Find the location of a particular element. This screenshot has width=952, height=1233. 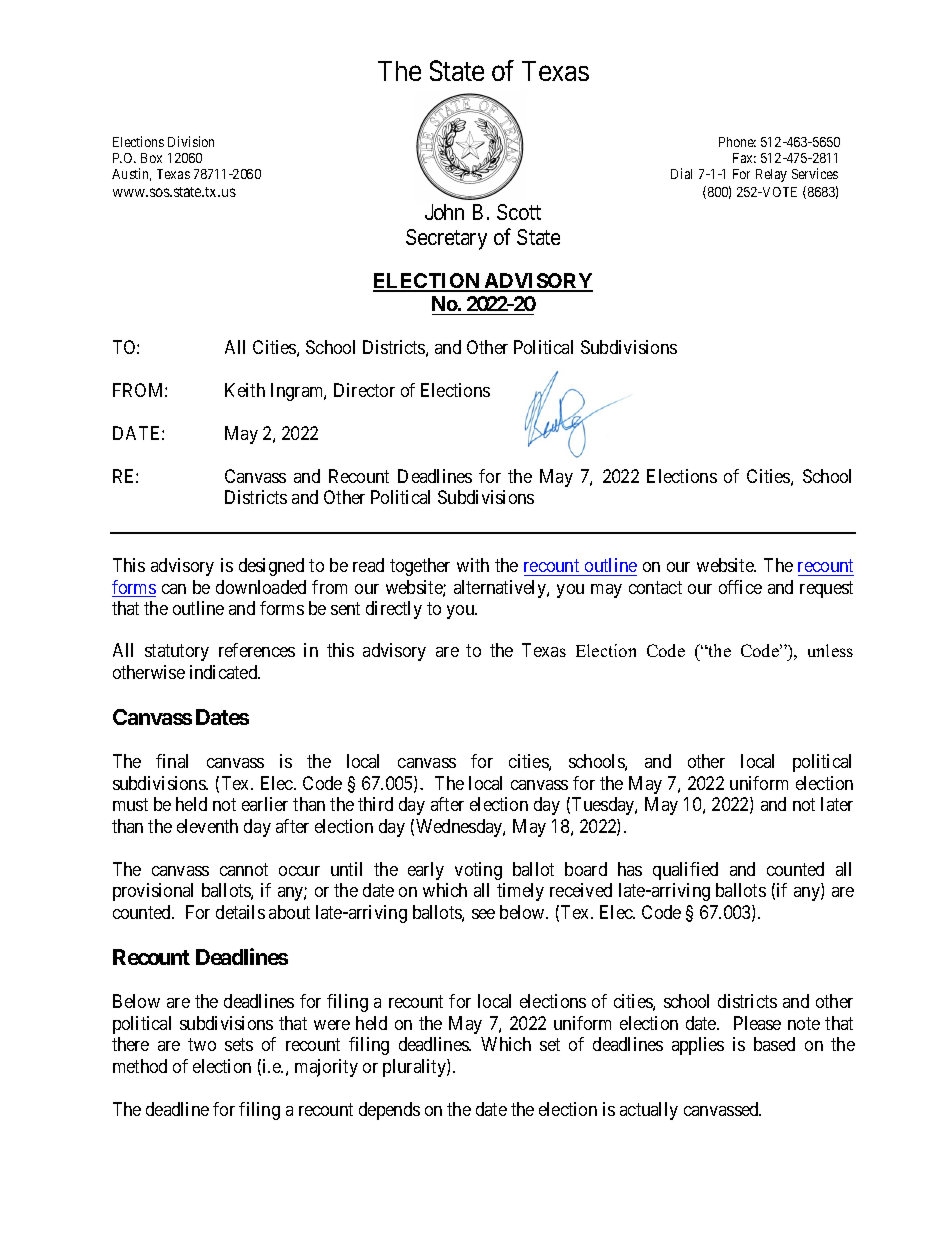

Keith is located at coordinates (245, 390).
